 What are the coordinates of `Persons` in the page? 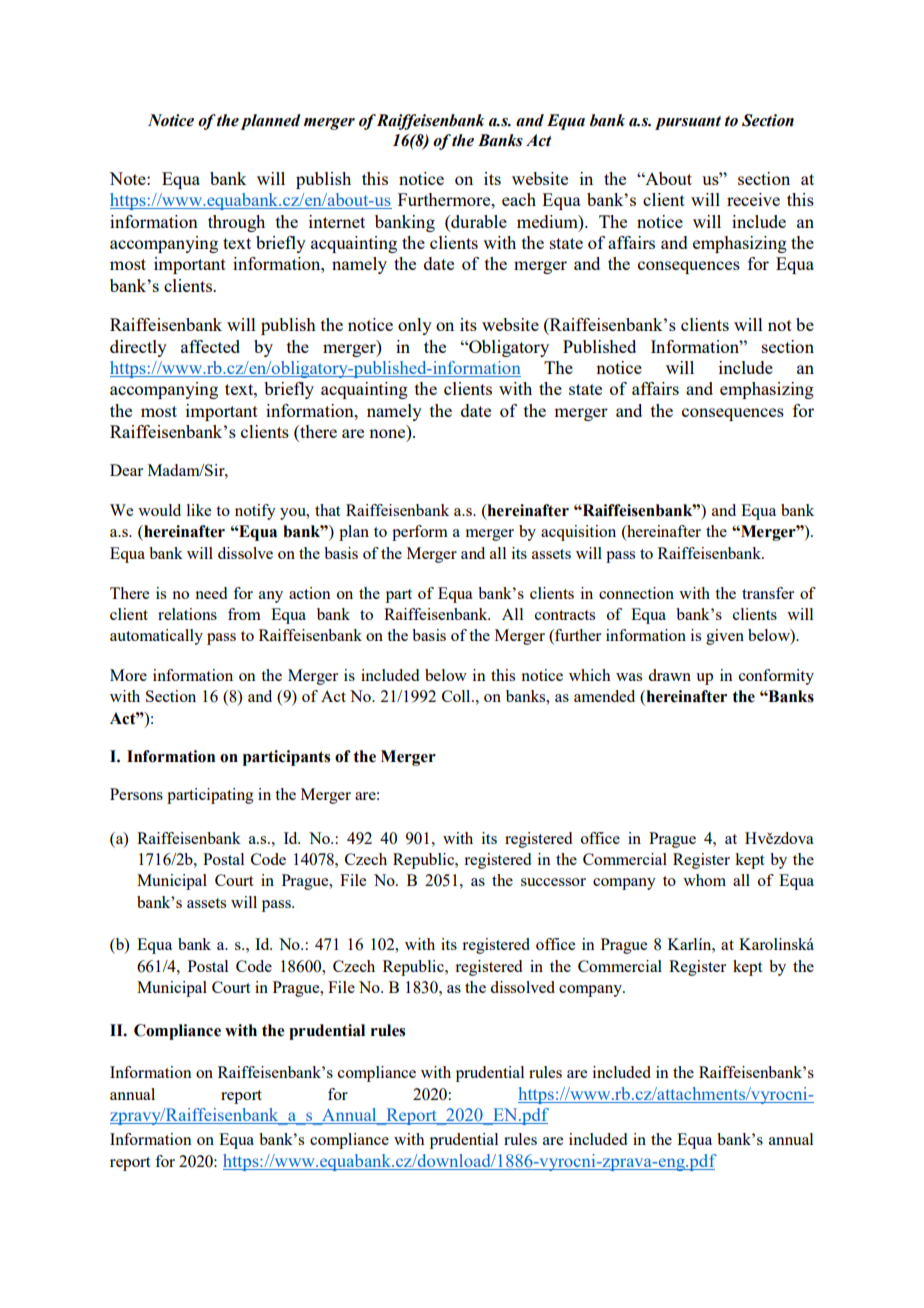 It's located at (136, 794).
